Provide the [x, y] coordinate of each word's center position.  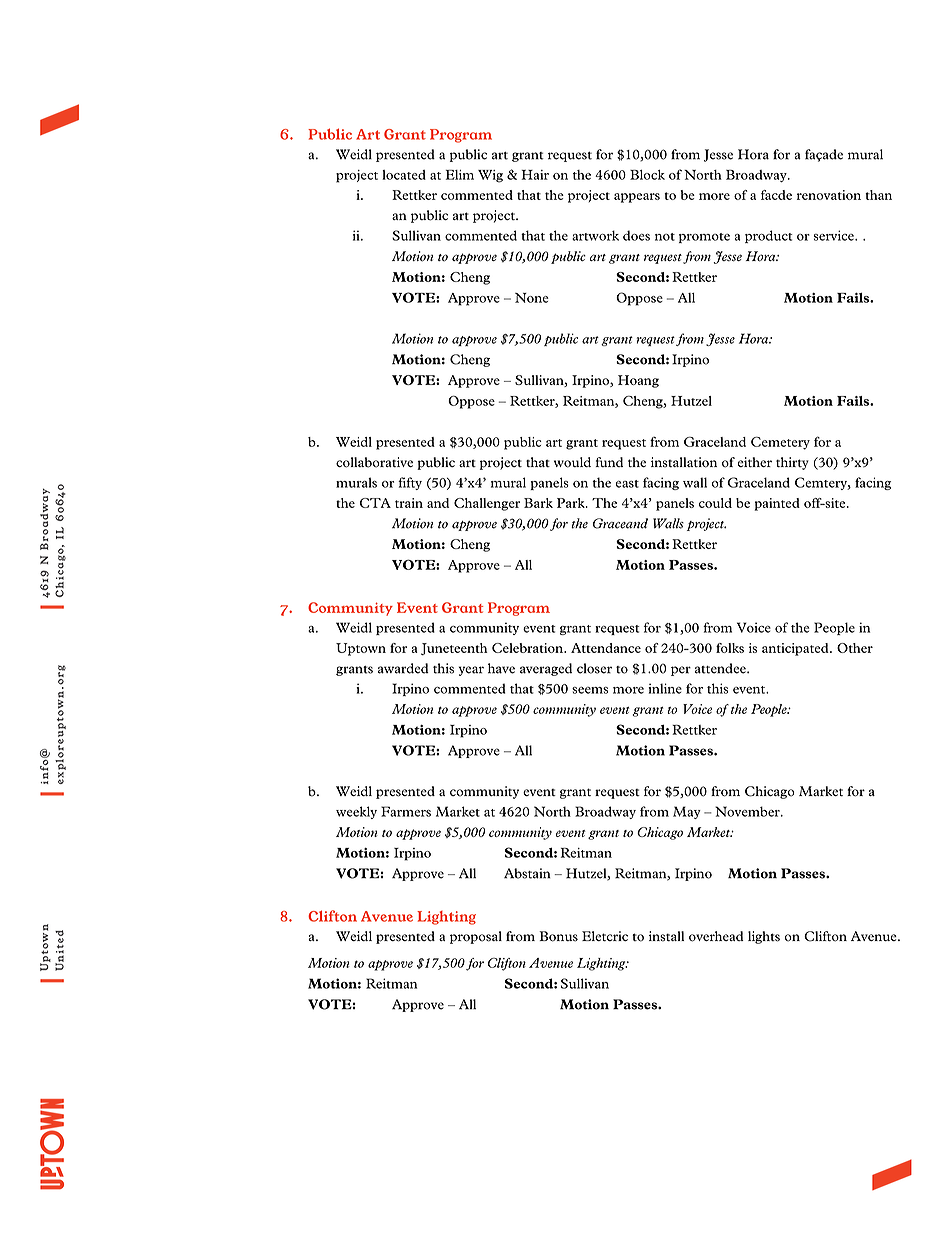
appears [637, 198]
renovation [829, 195]
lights [764, 937]
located [404, 175]
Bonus [558, 936]
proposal [476, 937]
